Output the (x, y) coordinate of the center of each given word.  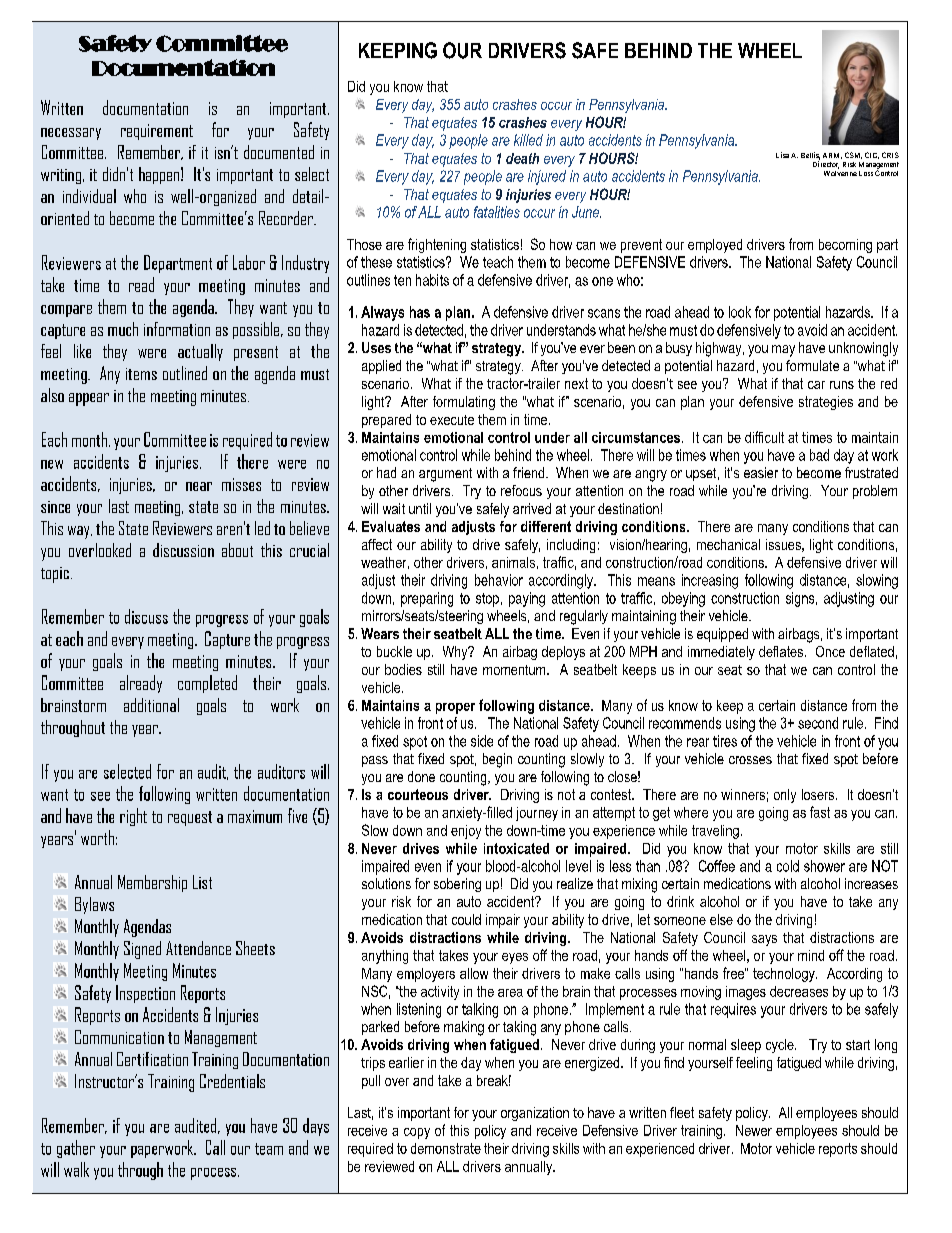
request (190, 818)
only (785, 796)
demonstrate (446, 1148)
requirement (157, 132)
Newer (754, 1130)
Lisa (782, 155)
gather (76, 1149)
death (522, 158)
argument (445, 475)
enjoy (466, 832)
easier (761, 472)
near (199, 486)
